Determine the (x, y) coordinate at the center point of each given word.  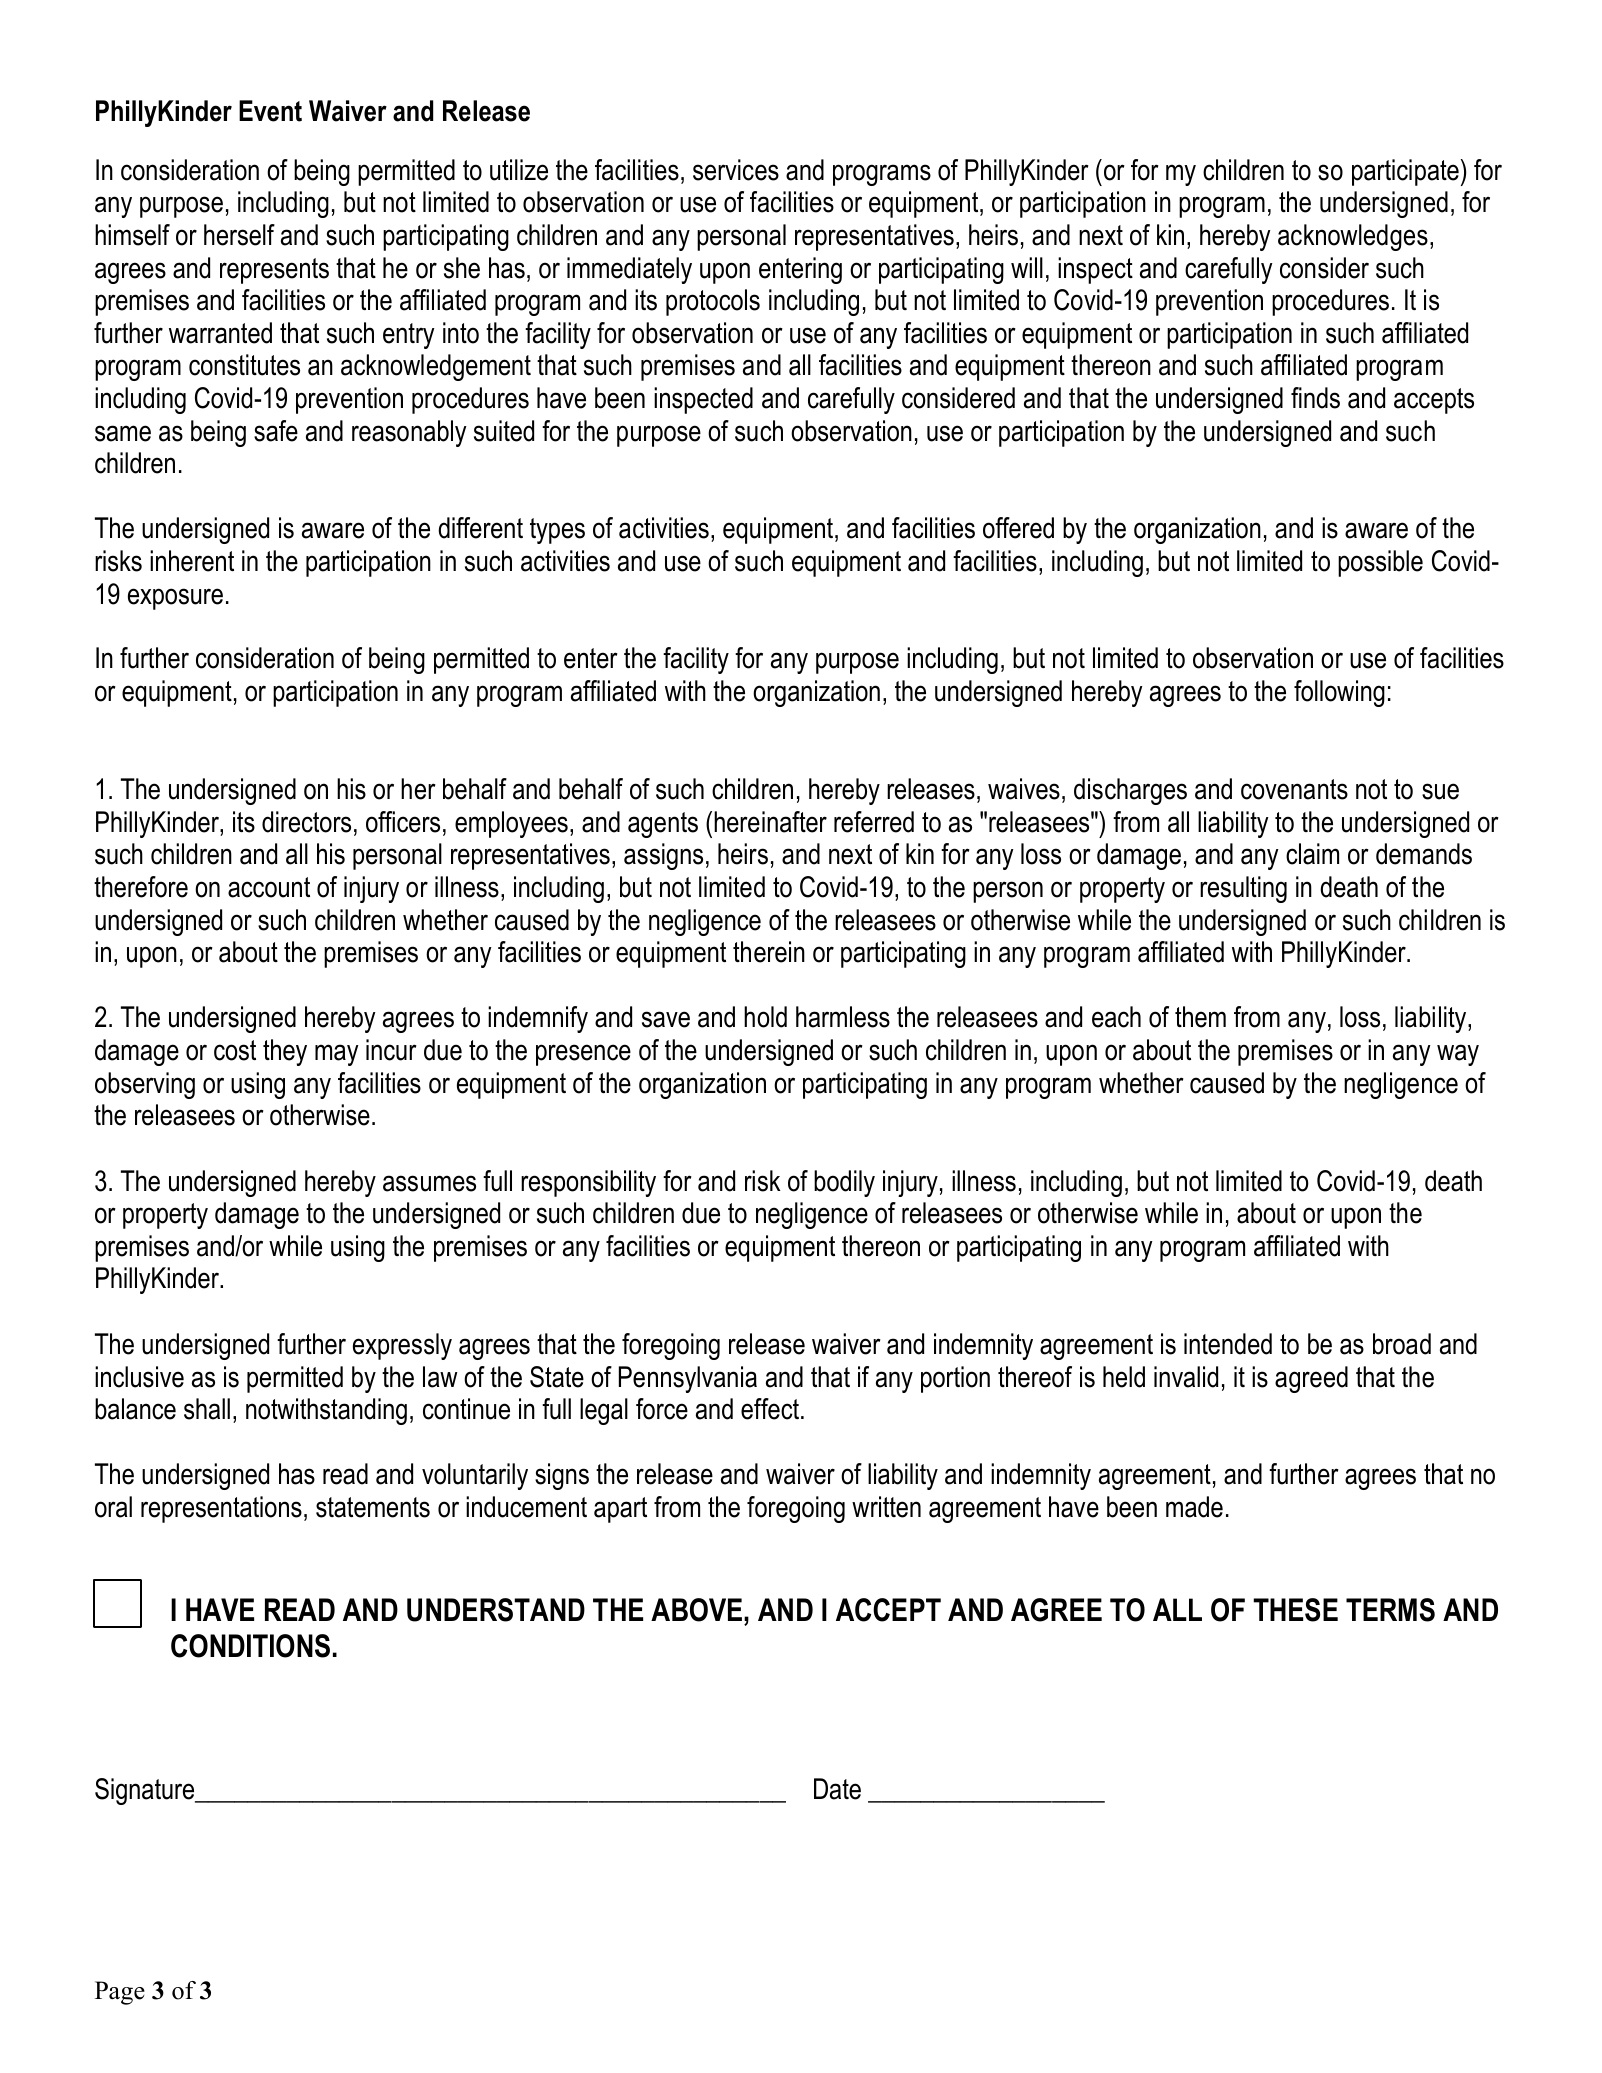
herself (239, 235)
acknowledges (1353, 237)
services (736, 170)
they (285, 1052)
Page (120, 1993)
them (1200, 1017)
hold (765, 1017)
